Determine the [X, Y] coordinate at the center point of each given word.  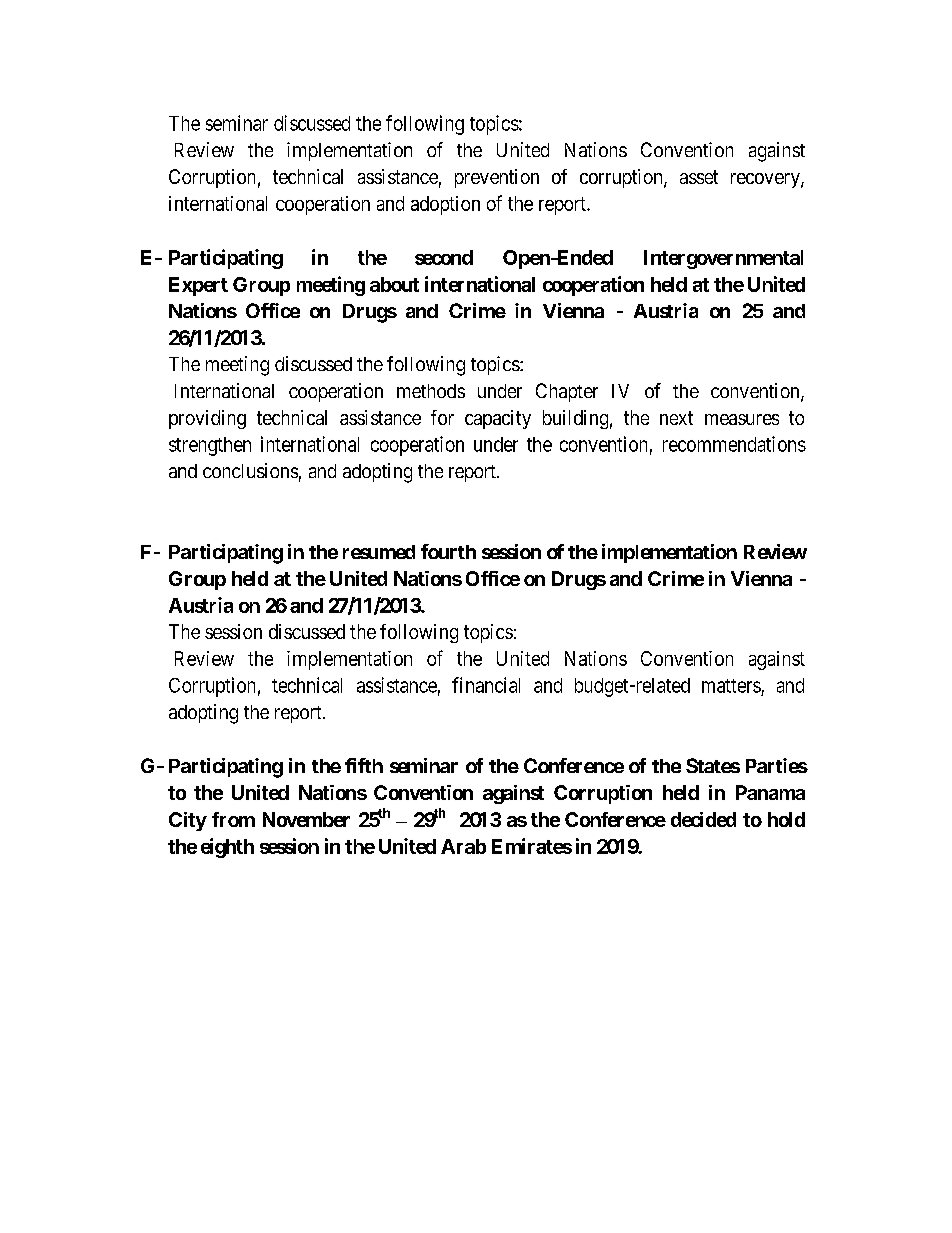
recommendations [734, 444]
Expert [198, 286]
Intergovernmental [723, 259]
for [442, 417]
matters [731, 686]
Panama [770, 792]
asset [699, 177]
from [233, 819]
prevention [497, 178]
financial [486, 685]
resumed [379, 552]
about [394, 284]
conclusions [250, 470]
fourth [448, 551]
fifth [364, 765]
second [444, 257]
